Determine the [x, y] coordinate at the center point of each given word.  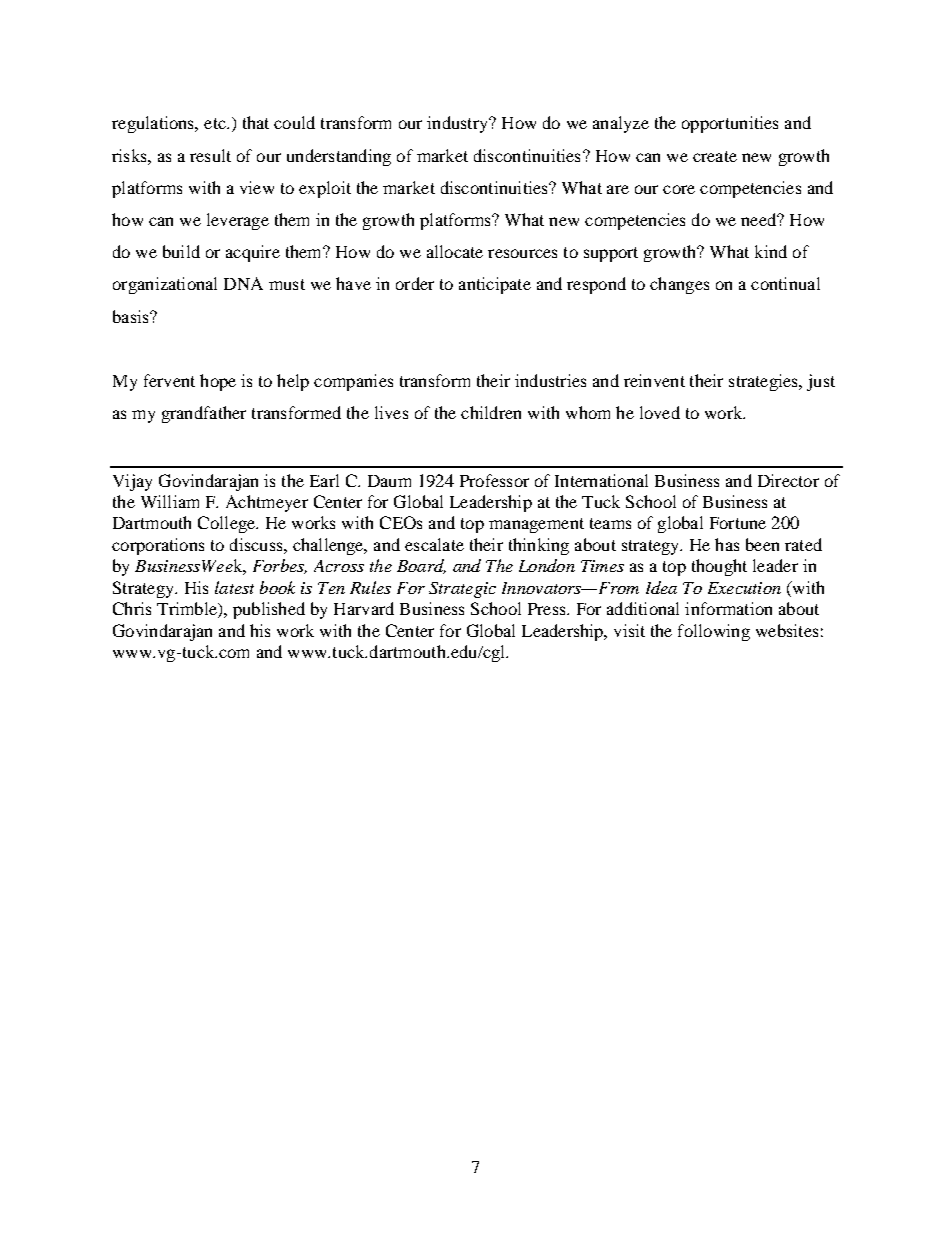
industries [550, 380]
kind [771, 251]
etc [216, 123]
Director [788, 480]
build [181, 251]
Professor [494, 480]
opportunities [730, 124]
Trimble [188, 610]
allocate [455, 251]
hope [218, 382]
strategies [765, 382]
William [170, 501]
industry [458, 124]
